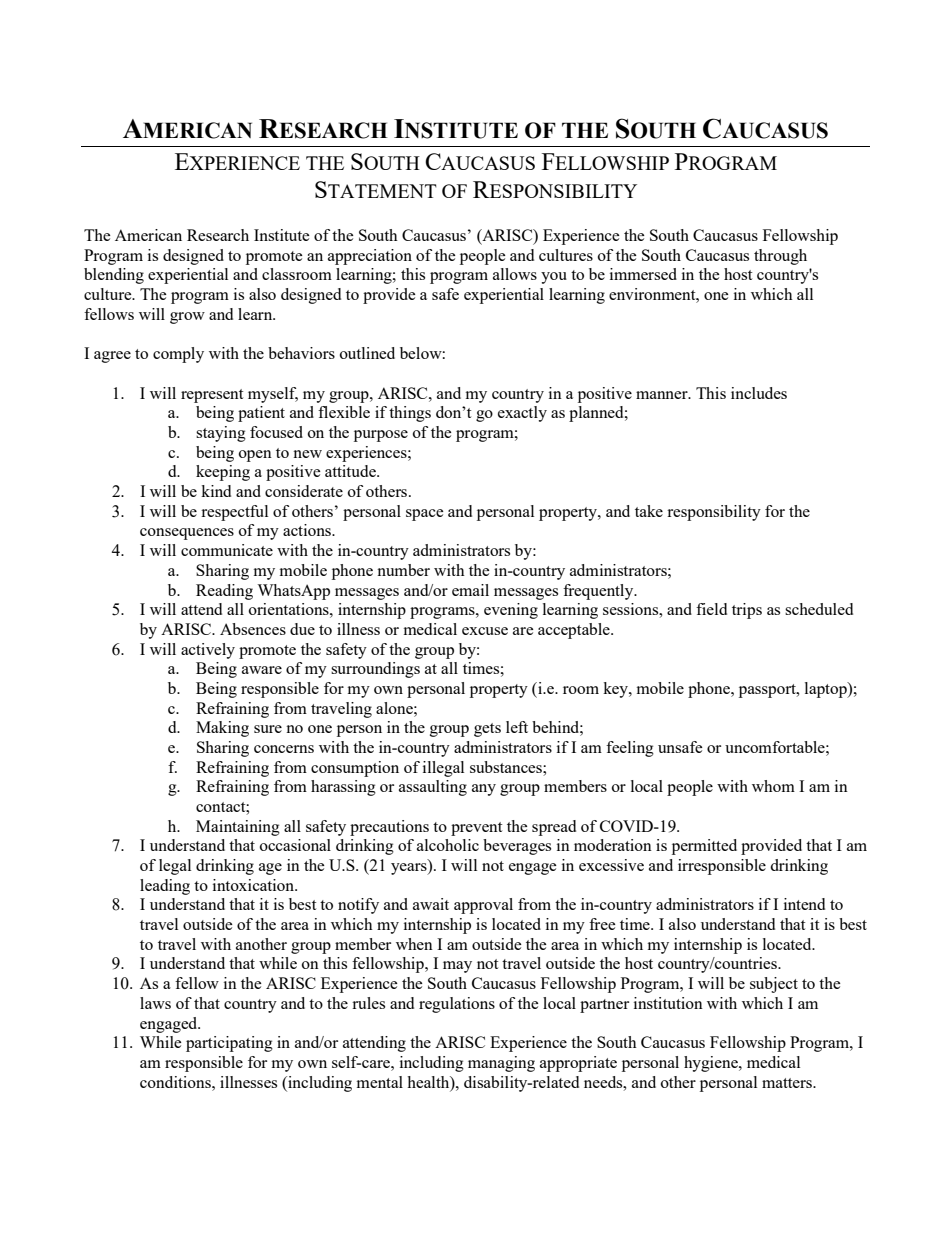 Image resolution: width=952 pixels, height=1233 pixels. I want to click on space, so click(425, 515).
